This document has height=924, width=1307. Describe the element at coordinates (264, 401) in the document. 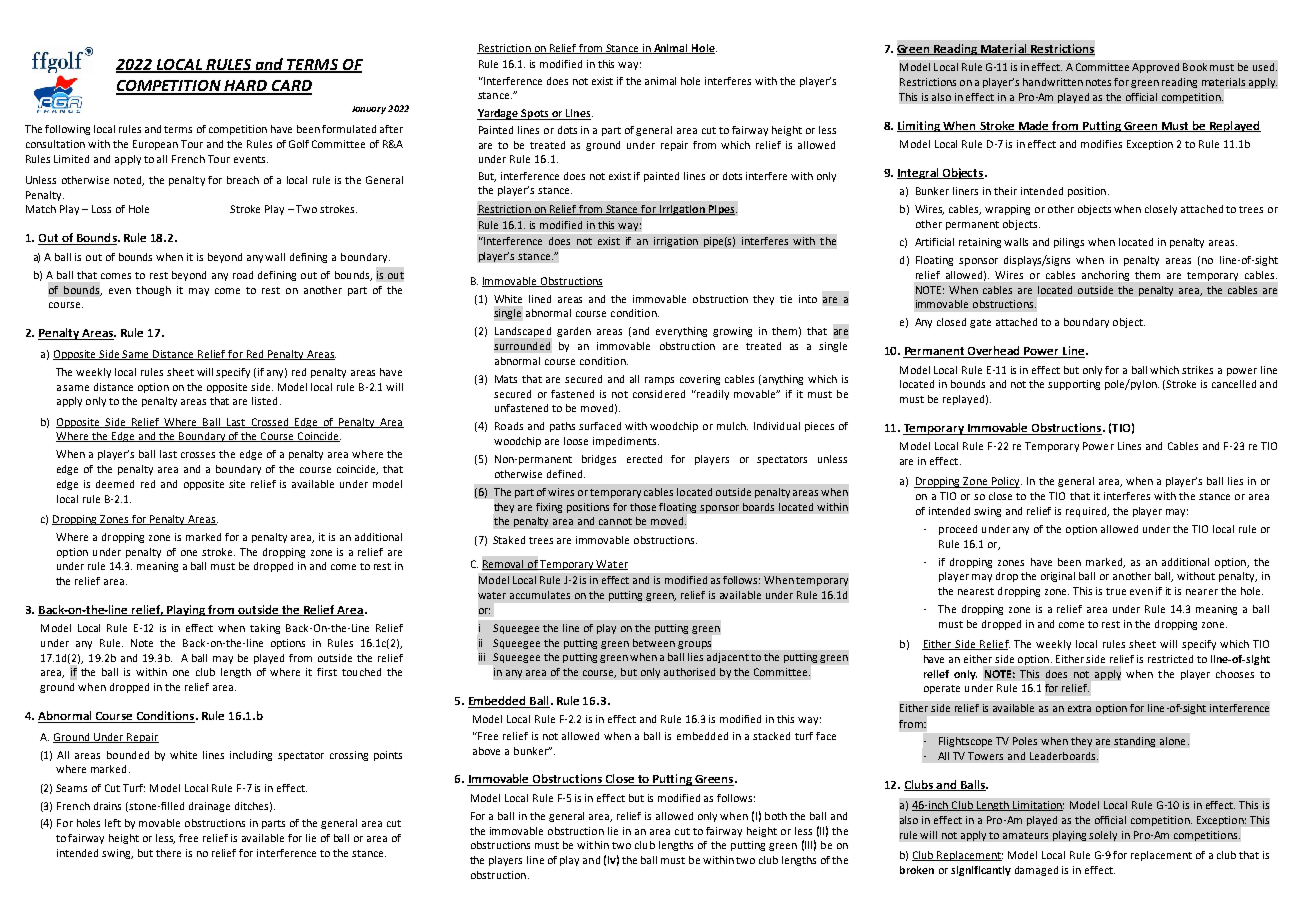

I see `listed` at that location.
